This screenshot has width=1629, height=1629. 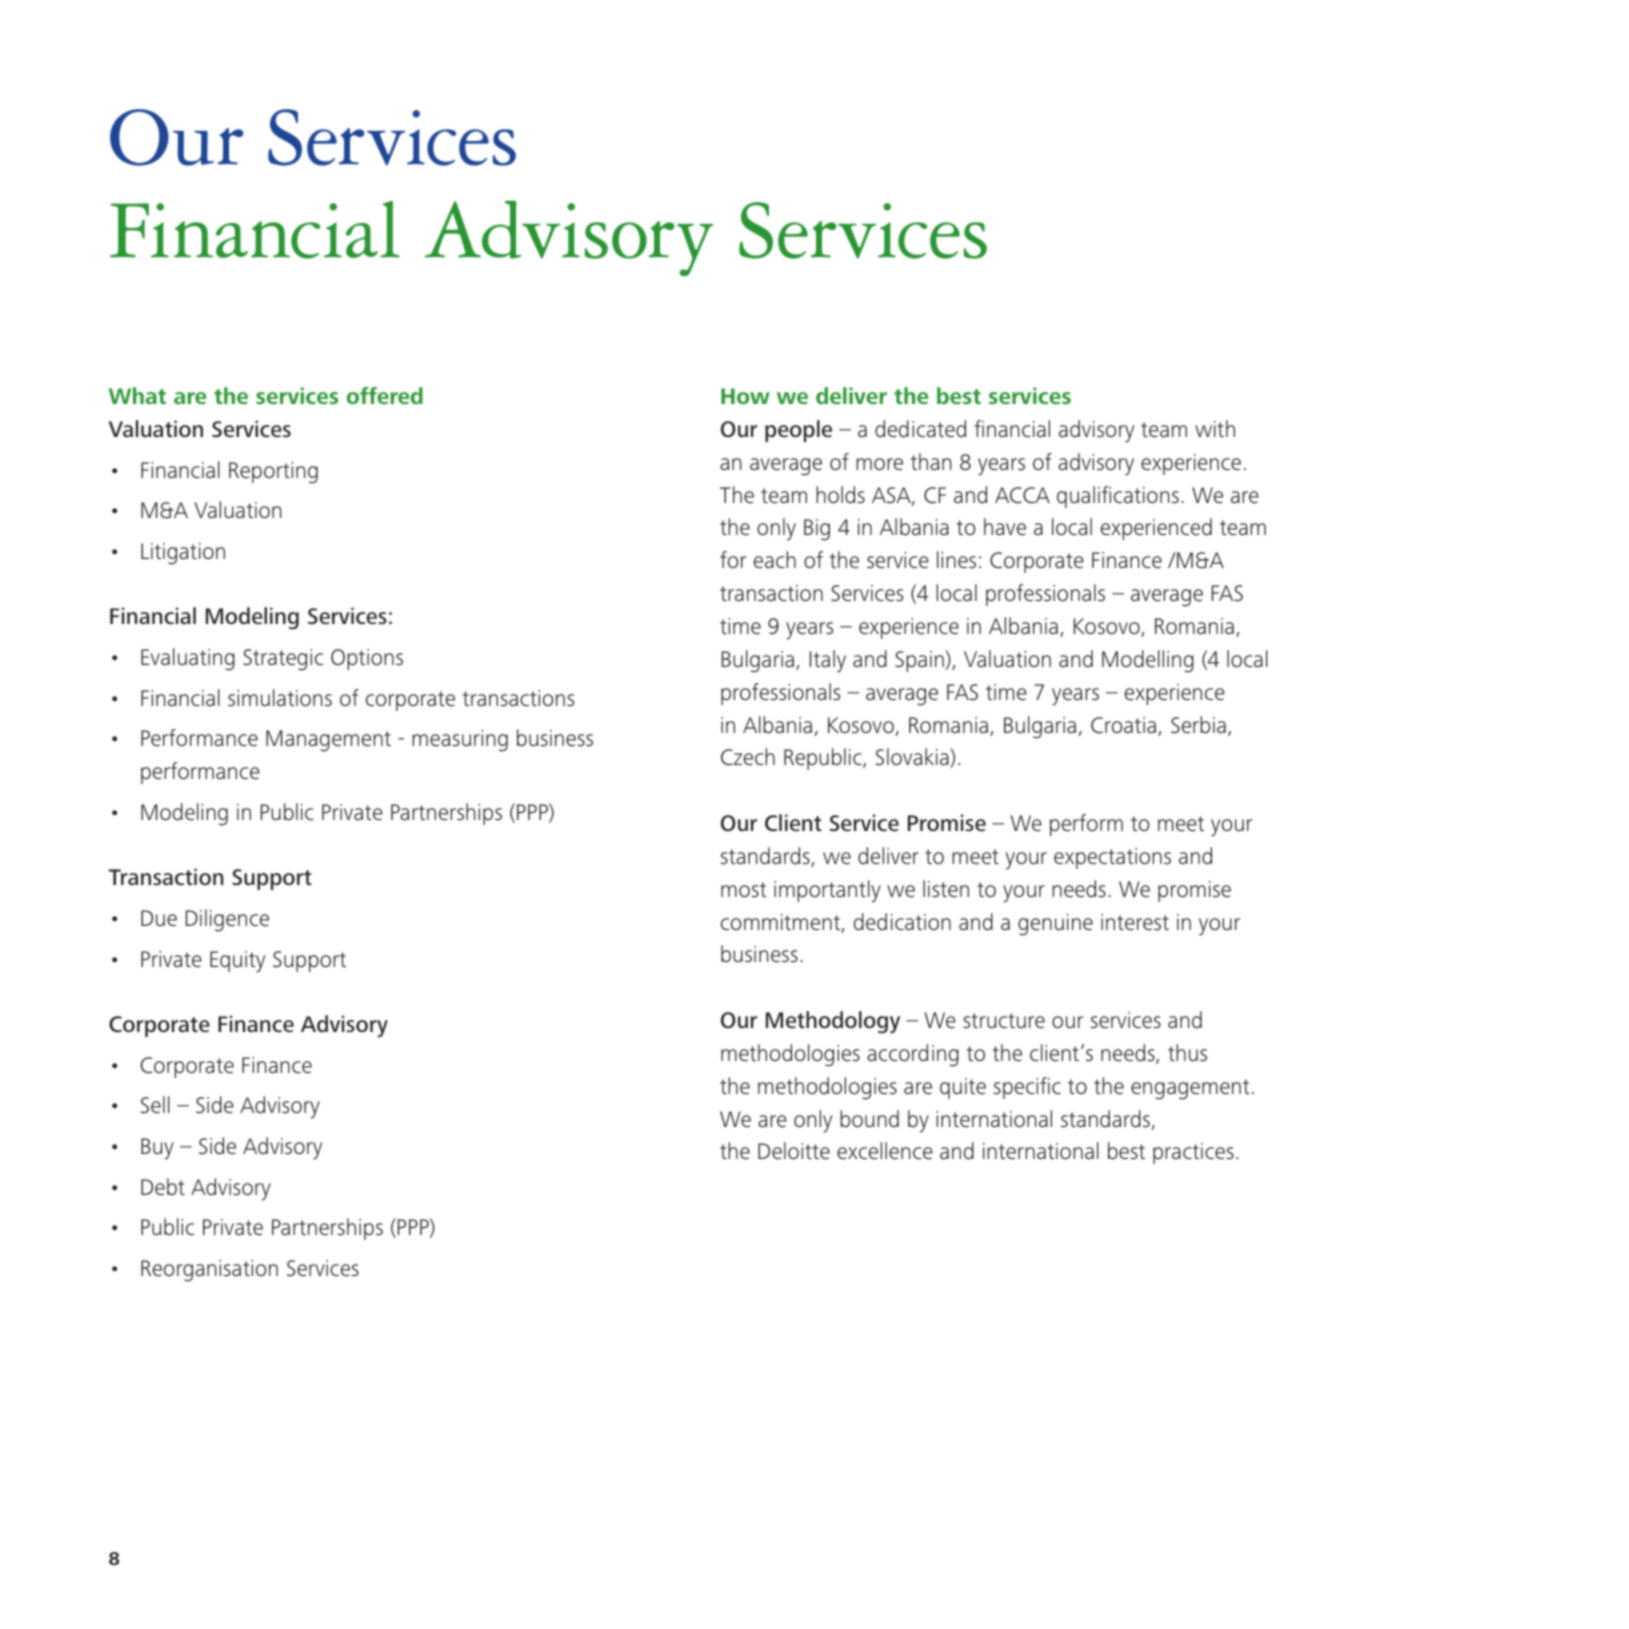 I want to click on Equity, so click(x=237, y=962).
